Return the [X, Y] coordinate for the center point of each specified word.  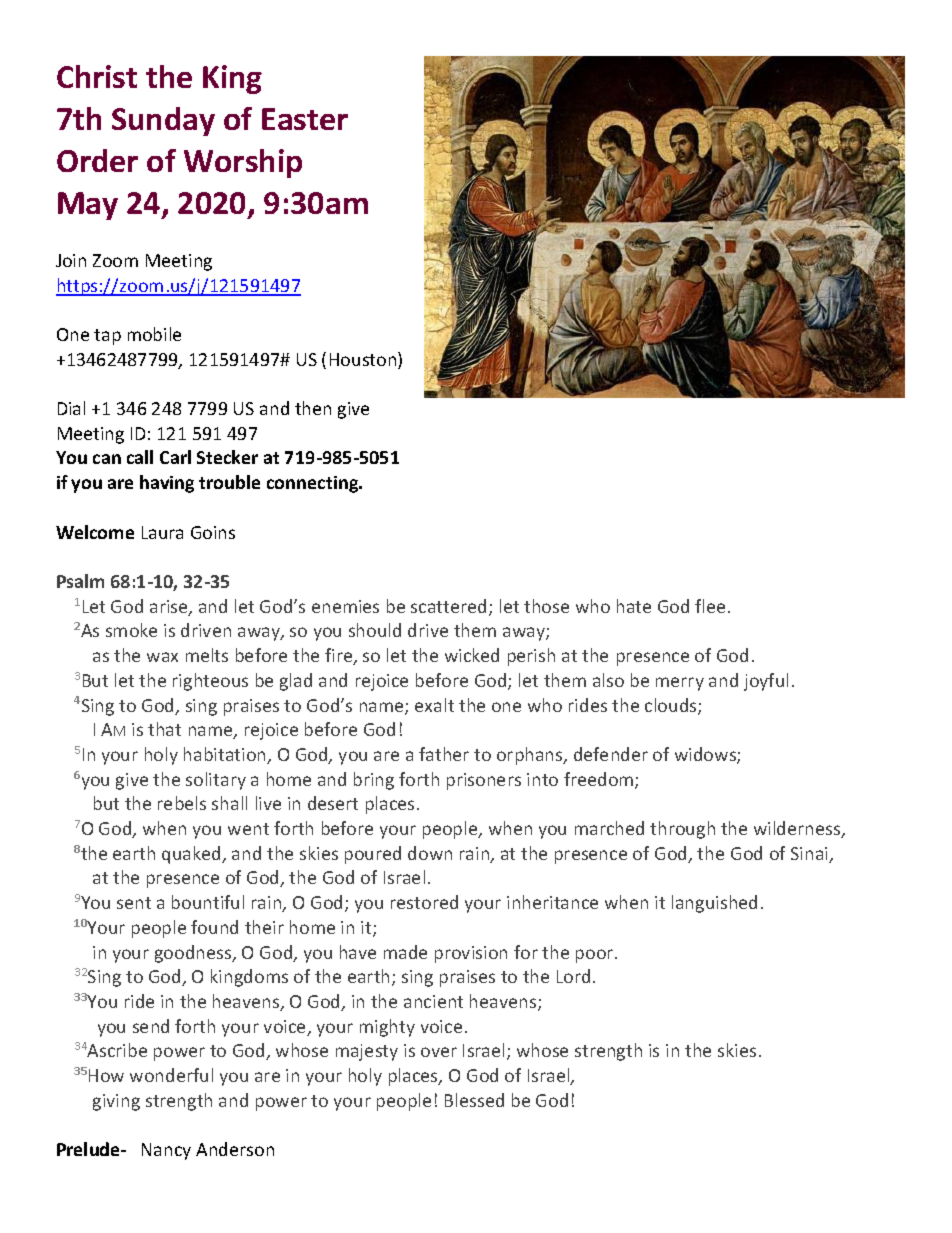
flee [710, 606]
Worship [243, 163]
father [444, 754]
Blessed [474, 1100]
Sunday [163, 121]
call [140, 457]
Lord [573, 976]
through [682, 830]
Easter [305, 119]
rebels [182, 803]
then [313, 408]
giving [116, 1102]
